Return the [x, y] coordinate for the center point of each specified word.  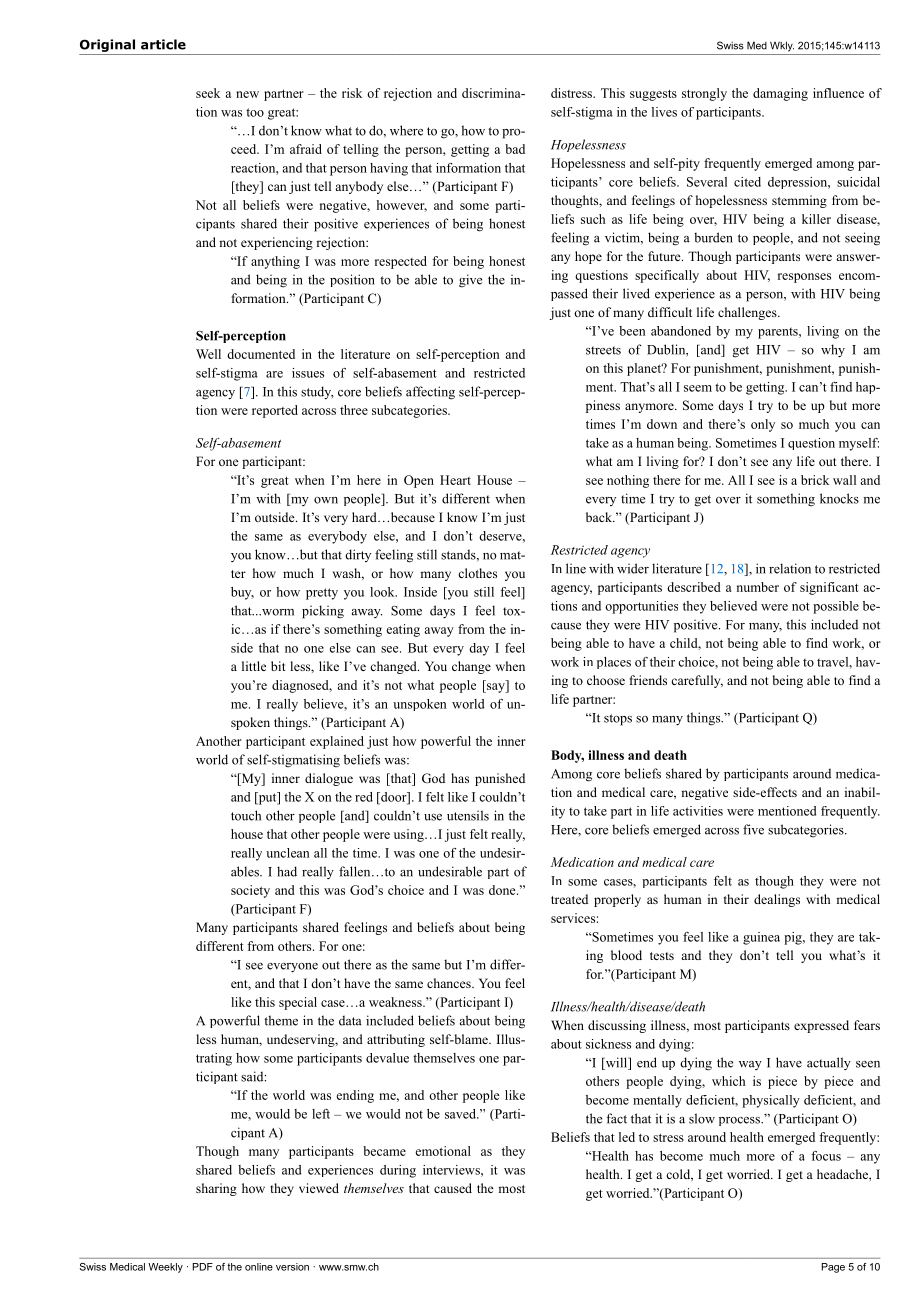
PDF [203, 1267]
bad [515, 149]
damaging [780, 94]
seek [208, 93]
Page [833, 1268]
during [398, 1171]
